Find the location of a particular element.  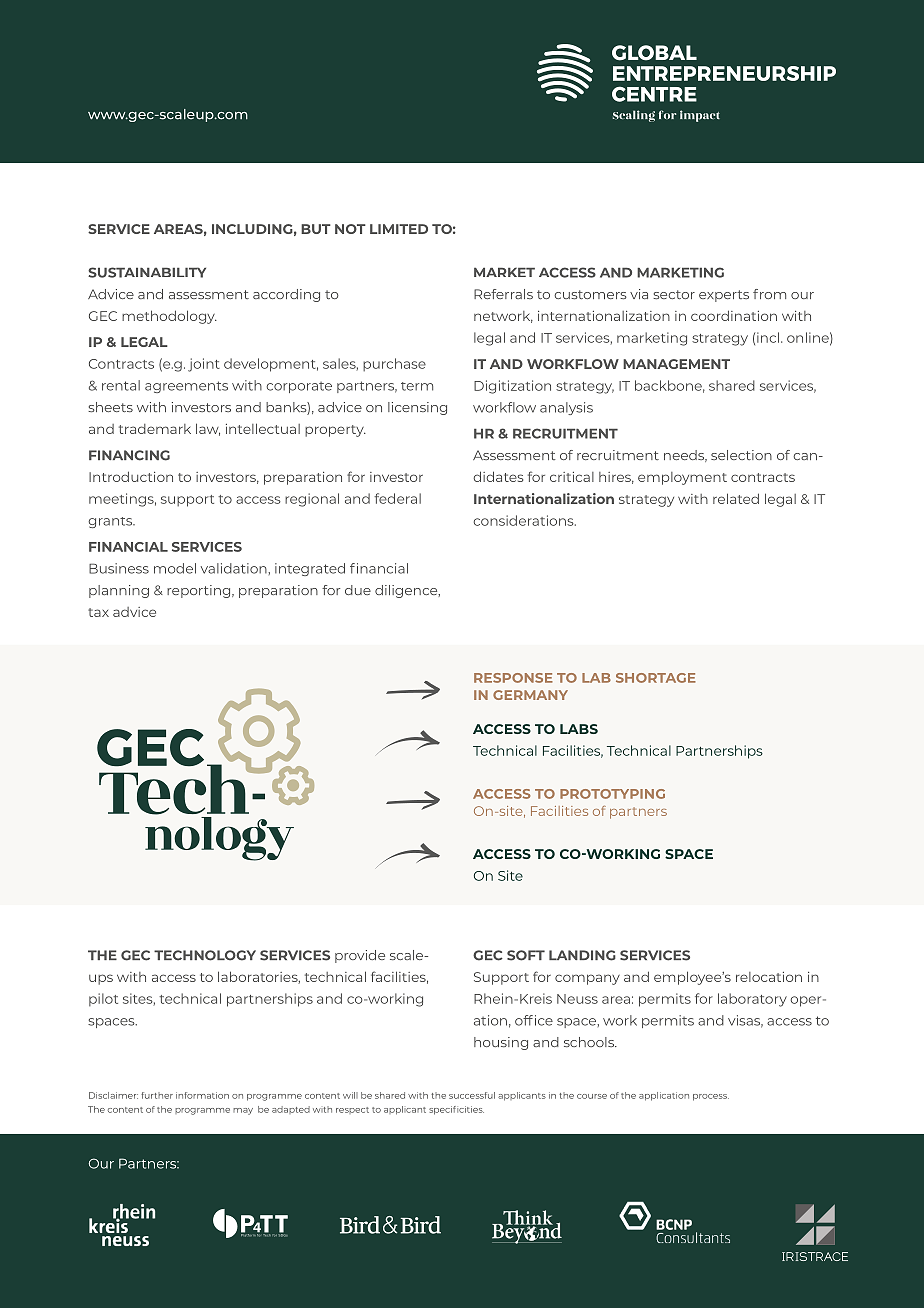

model is located at coordinates (175, 568).
